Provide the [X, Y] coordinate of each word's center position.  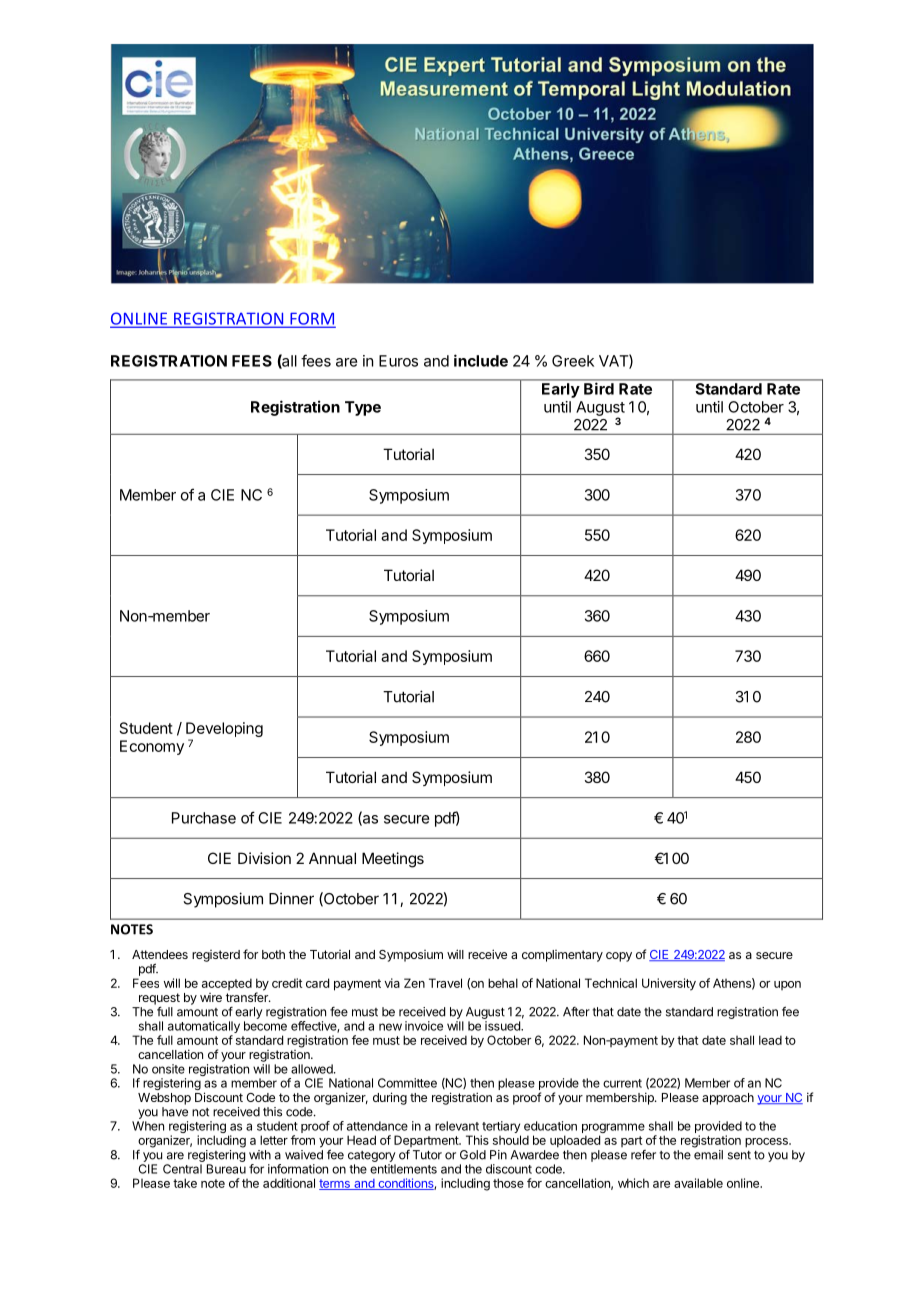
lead [770, 1040]
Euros [398, 361]
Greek [573, 361]
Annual [332, 858]
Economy [152, 747]
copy [619, 957]
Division [264, 858]
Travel [445, 983]
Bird [599, 389]
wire [211, 997]
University [669, 984]
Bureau [226, 1169]
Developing [224, 731]
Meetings [393, 860]
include [481, 360]
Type [363, 408]
